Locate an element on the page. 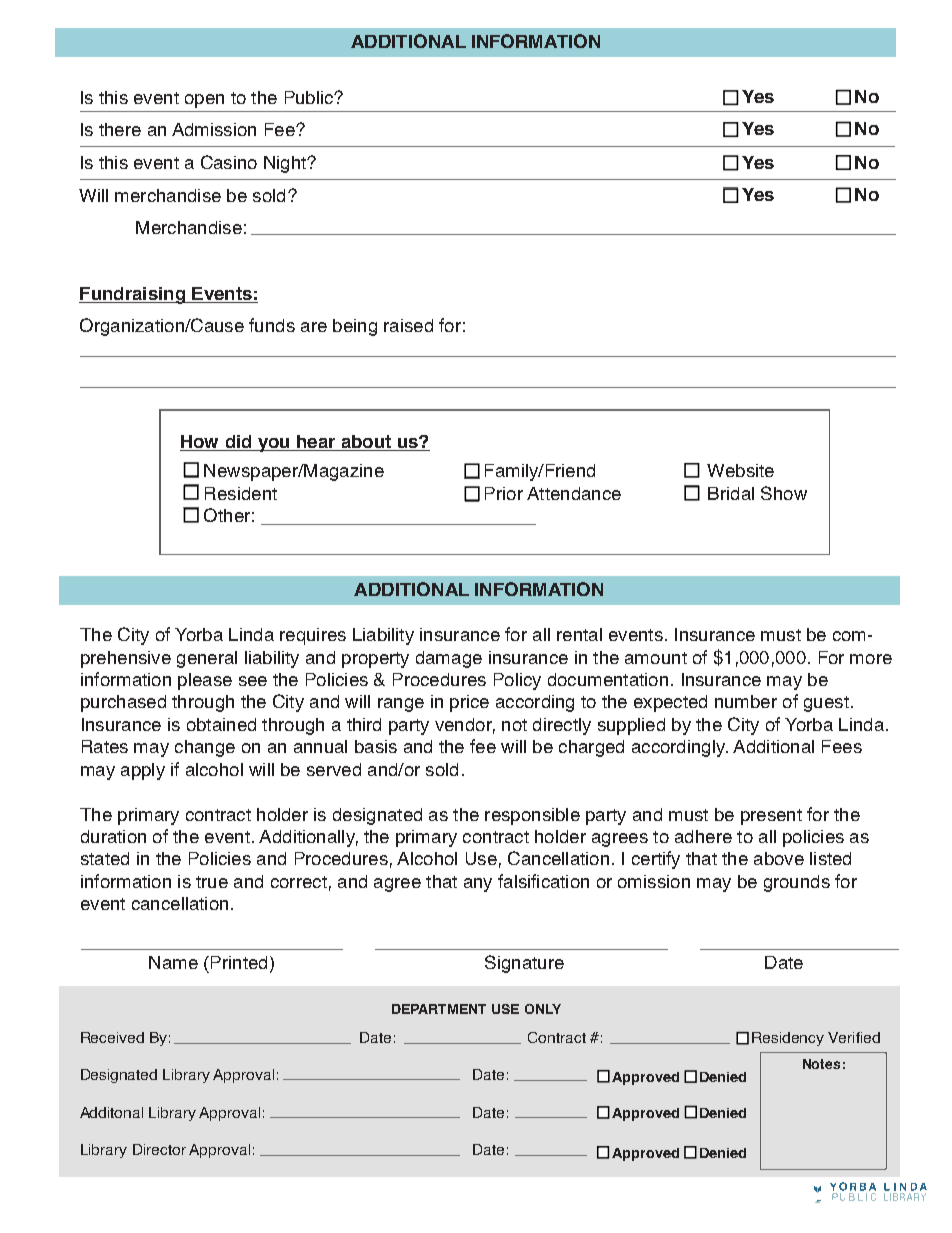  Director is located at coordinates (159, 1149).
